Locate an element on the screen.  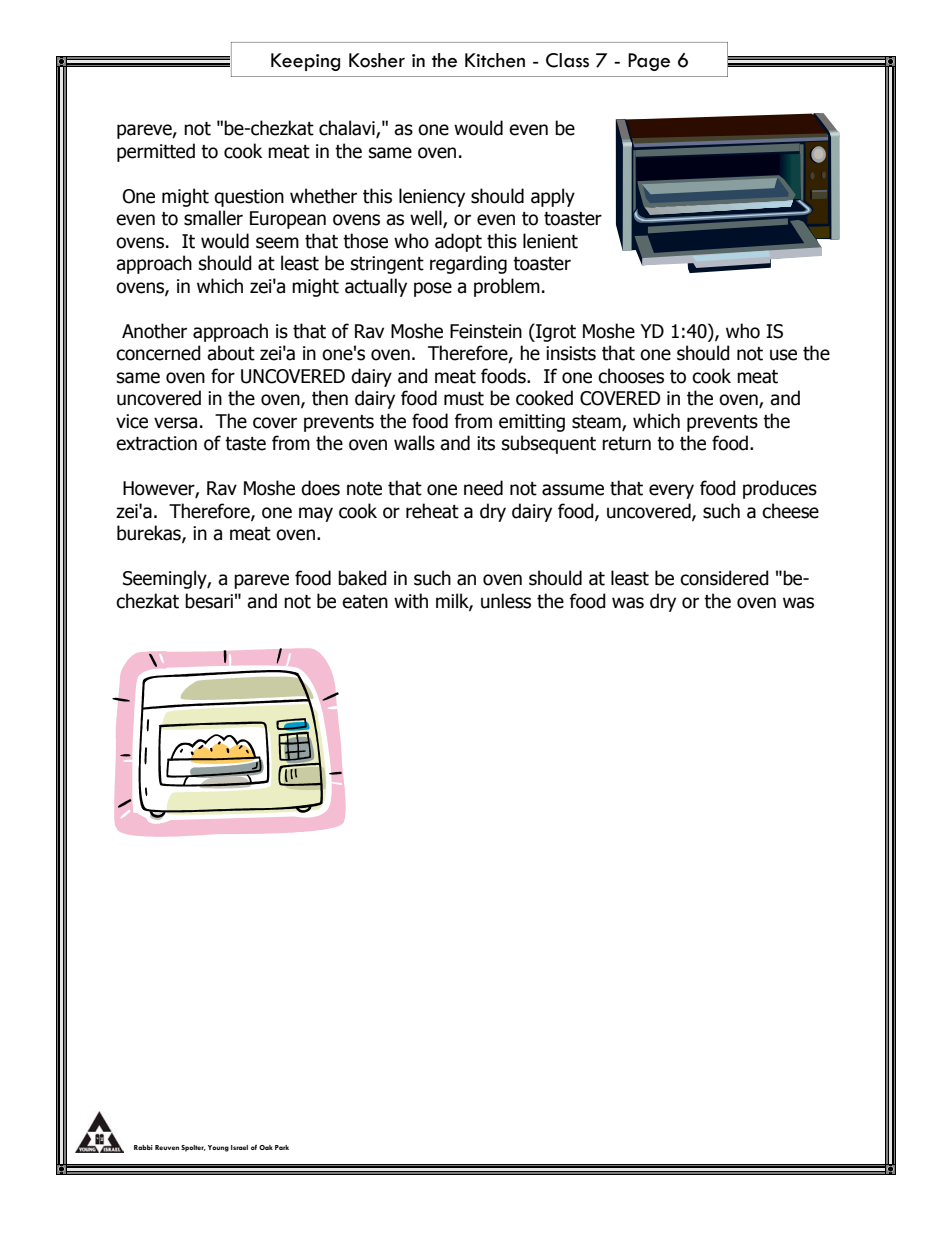
Young is located at coordinates (218, 1148).
